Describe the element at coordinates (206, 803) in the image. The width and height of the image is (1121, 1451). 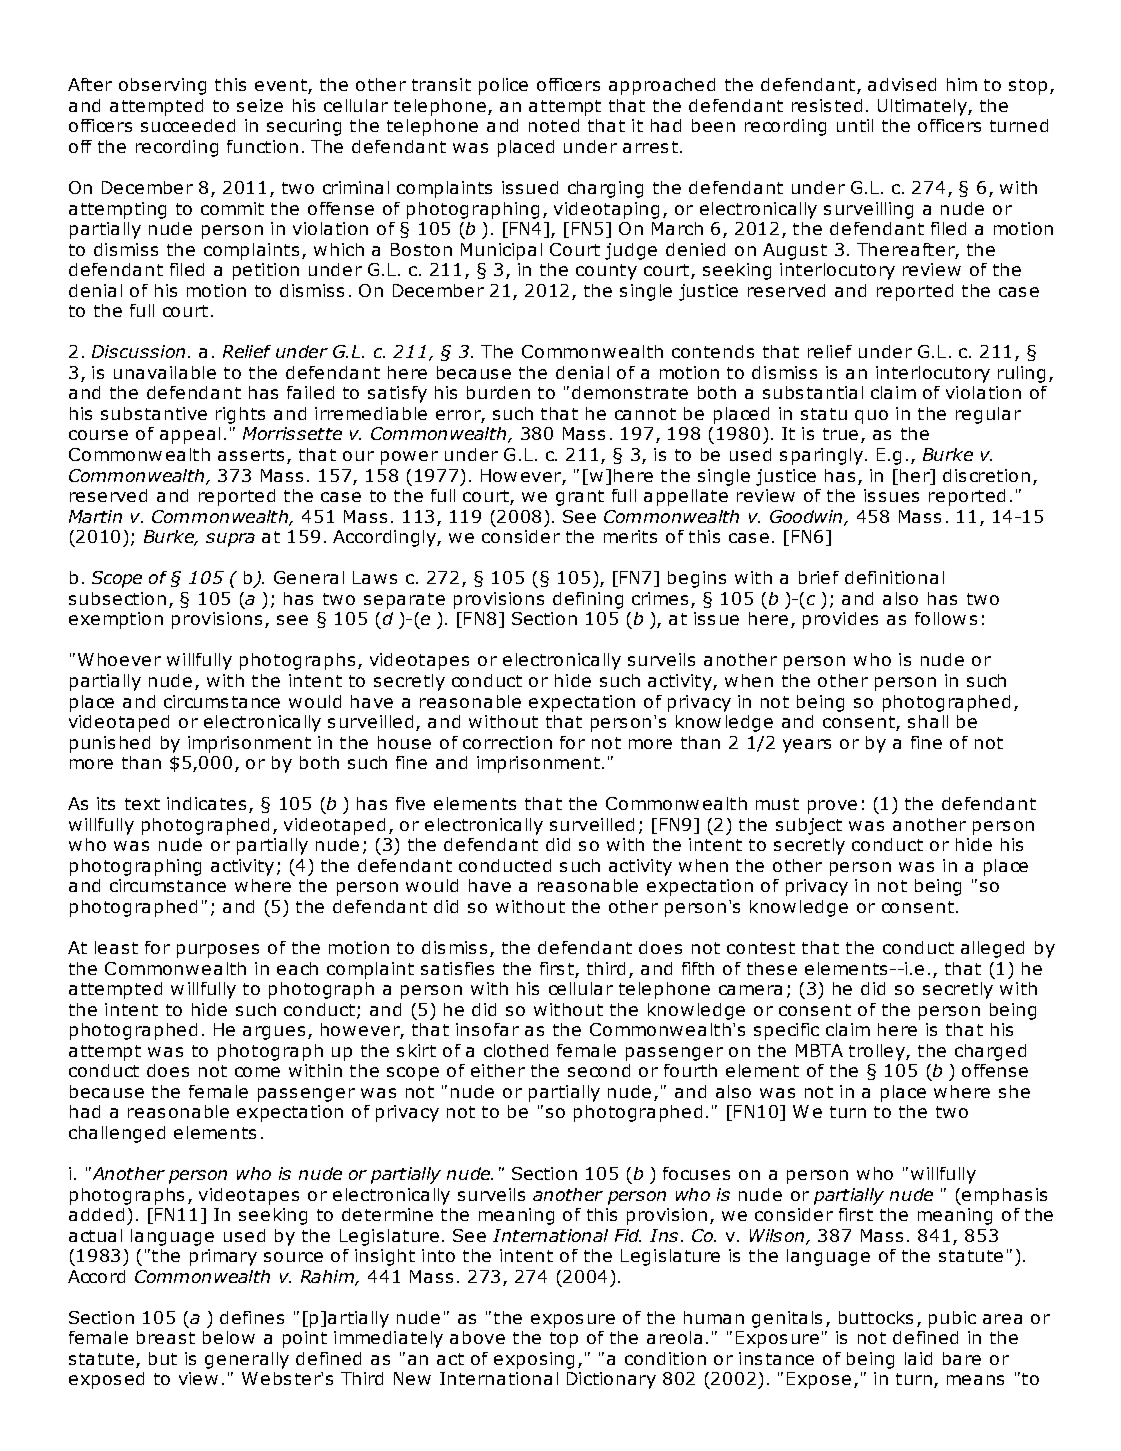
I see `indicates` at that location.
